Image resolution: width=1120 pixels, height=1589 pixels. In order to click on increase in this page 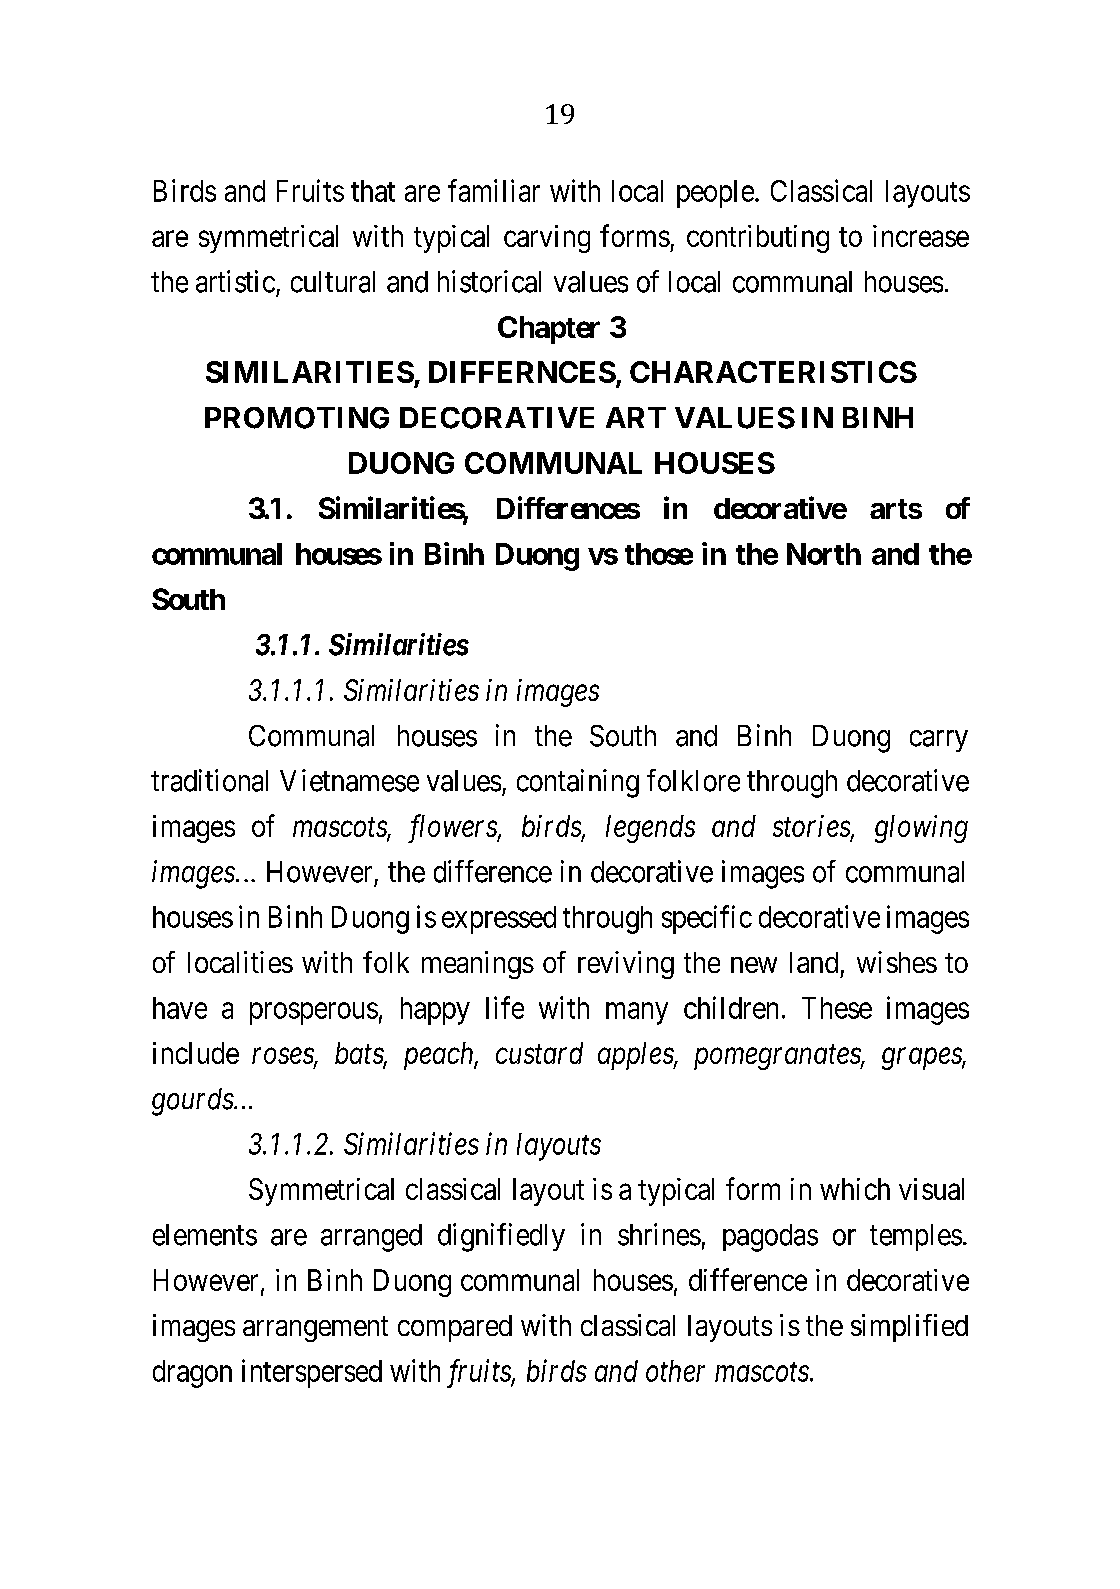, I will do `click(921, 236)`.
